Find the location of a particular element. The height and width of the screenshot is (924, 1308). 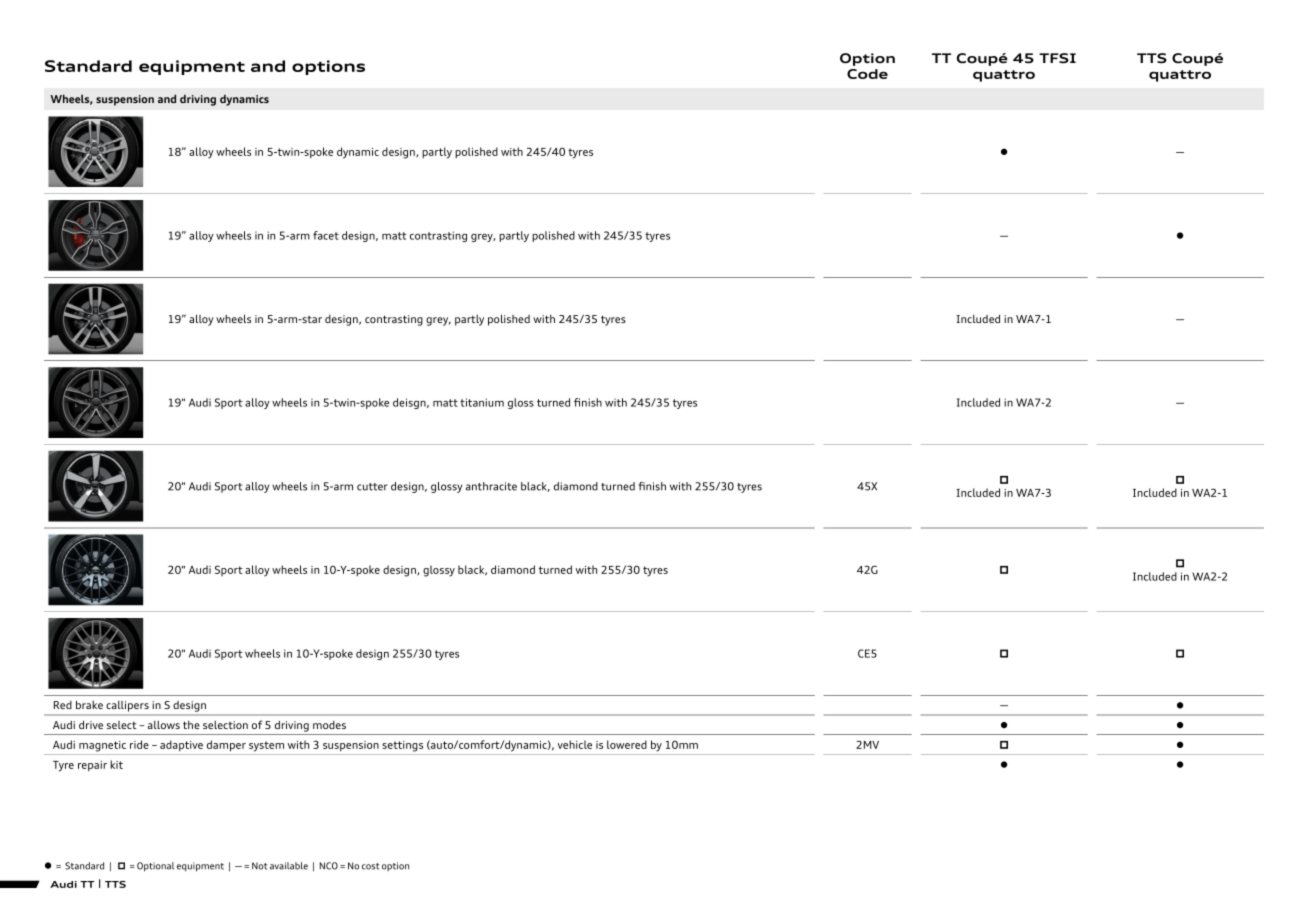

system is located at coordinates (266, 746).
